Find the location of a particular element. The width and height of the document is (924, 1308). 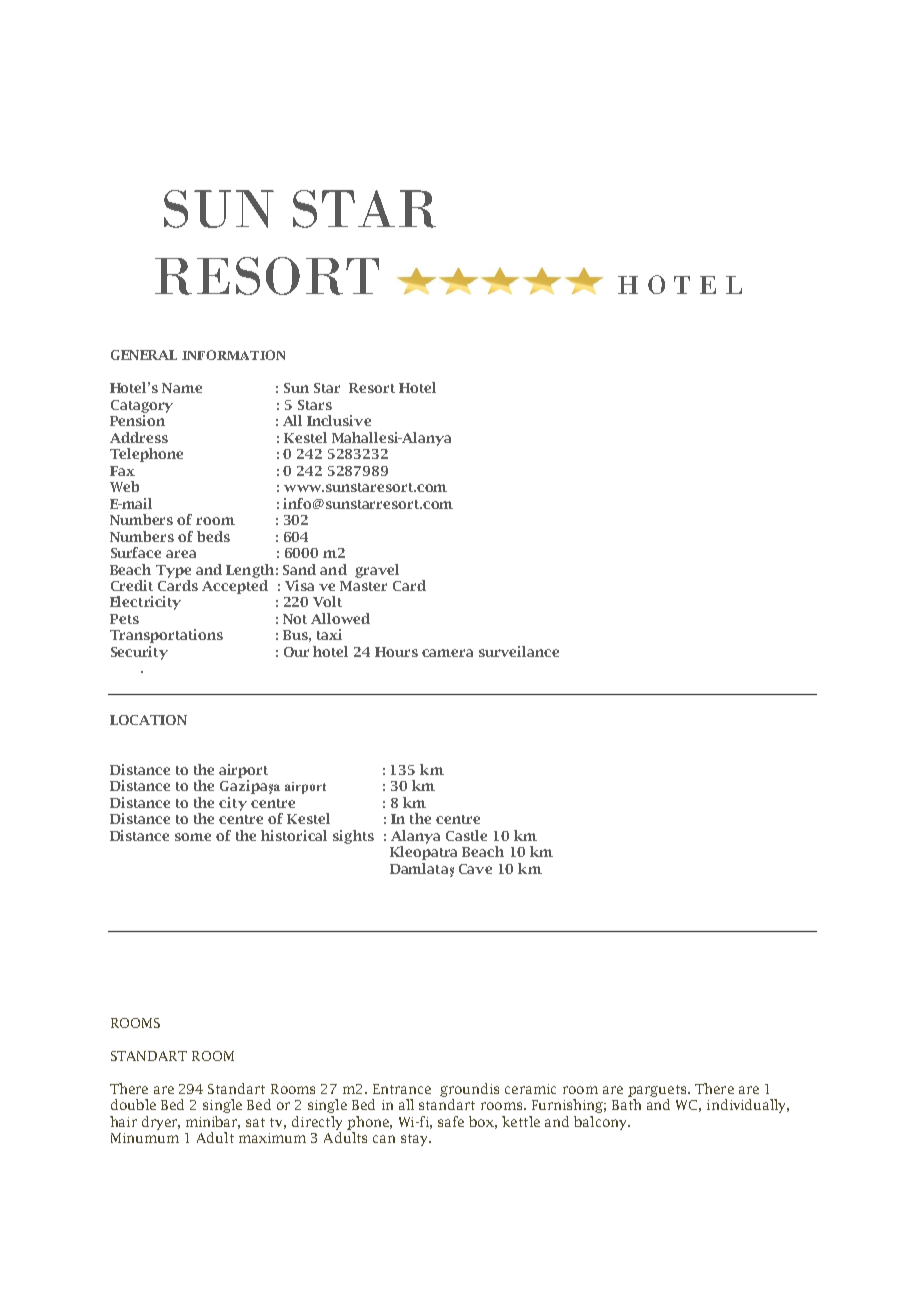

Inclusive is located at coordinates (339, 420).
